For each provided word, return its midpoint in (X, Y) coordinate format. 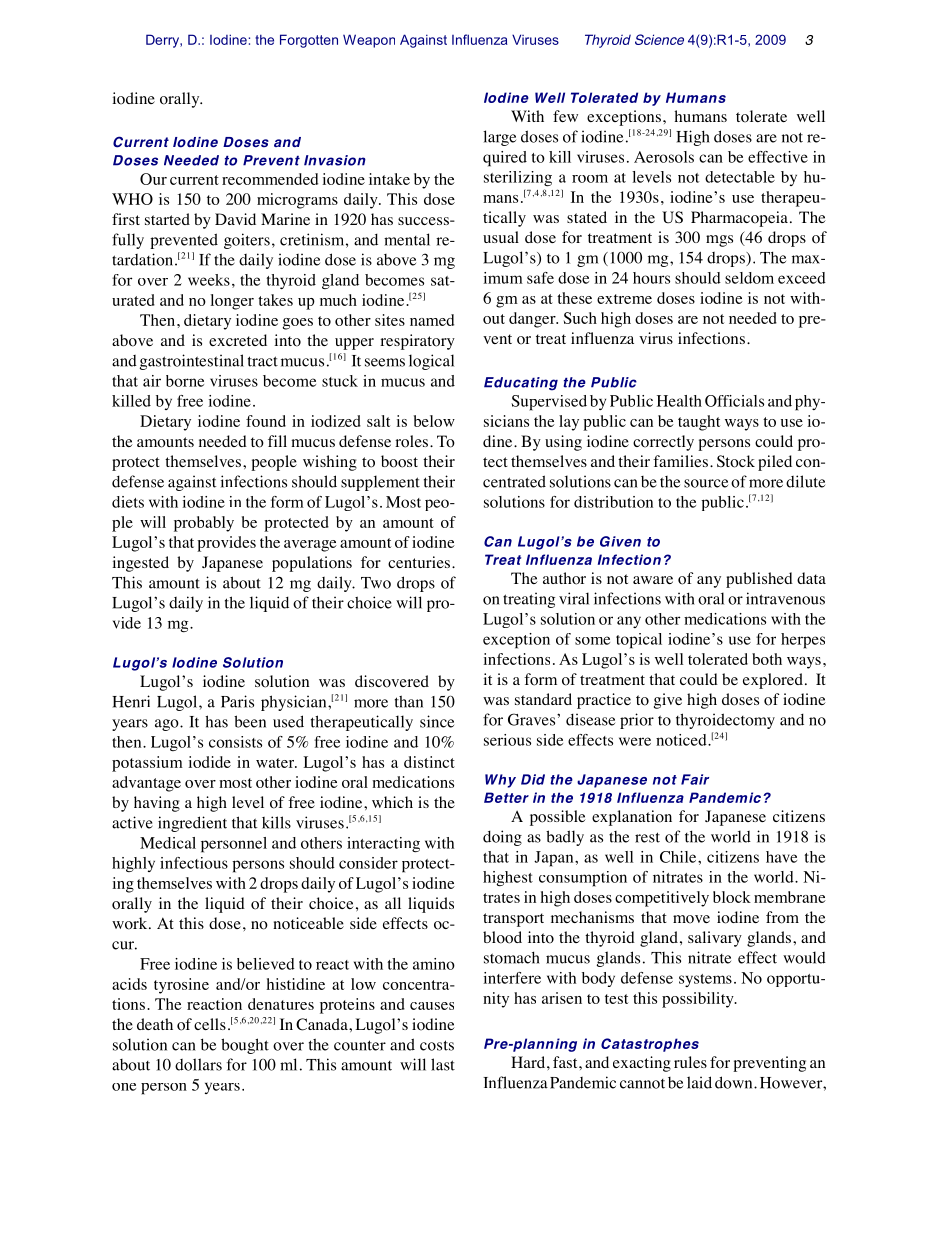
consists (235, 742)
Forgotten (309, 41)
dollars (198, 1064)
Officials (734, 401)
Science (659, 39)
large (499, 138)
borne (185, 381)
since (437, 721)
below (434, 421)
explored (773, 681)
